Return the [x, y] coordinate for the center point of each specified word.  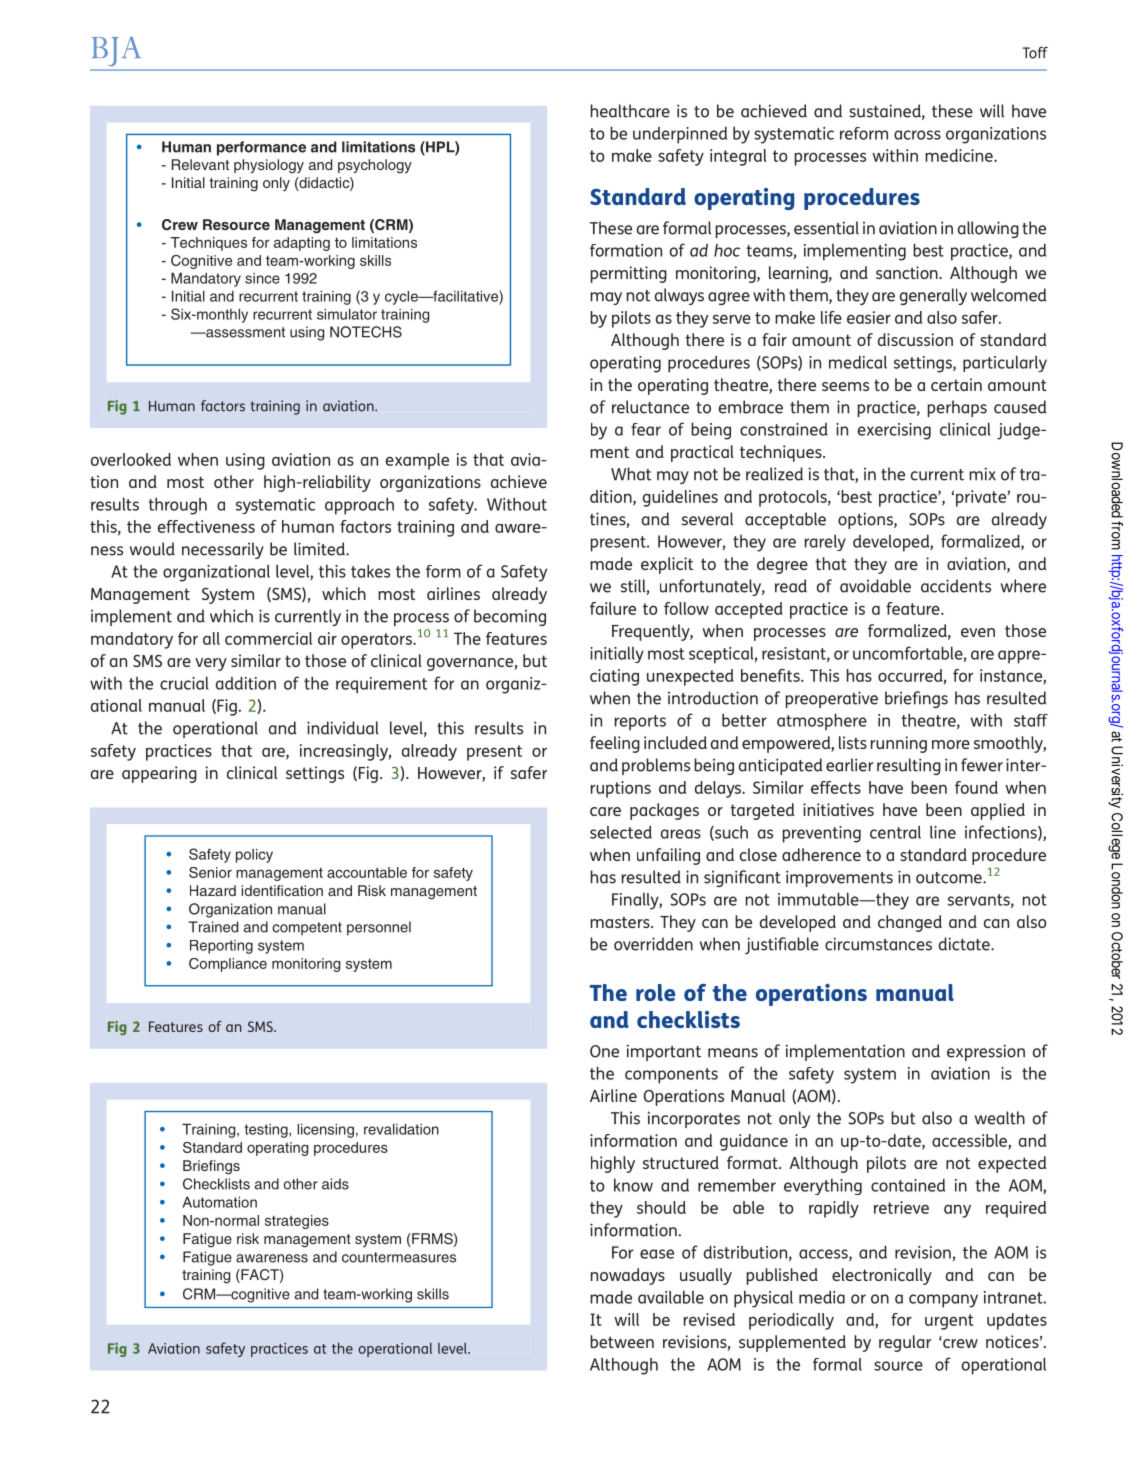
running [898, 744]
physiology [269, 166]
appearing [159, 774]
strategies [297, 1222]
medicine [960, 155]
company [943, 1301]
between [622, 1341]
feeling [615, 744]
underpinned [680, 135]
